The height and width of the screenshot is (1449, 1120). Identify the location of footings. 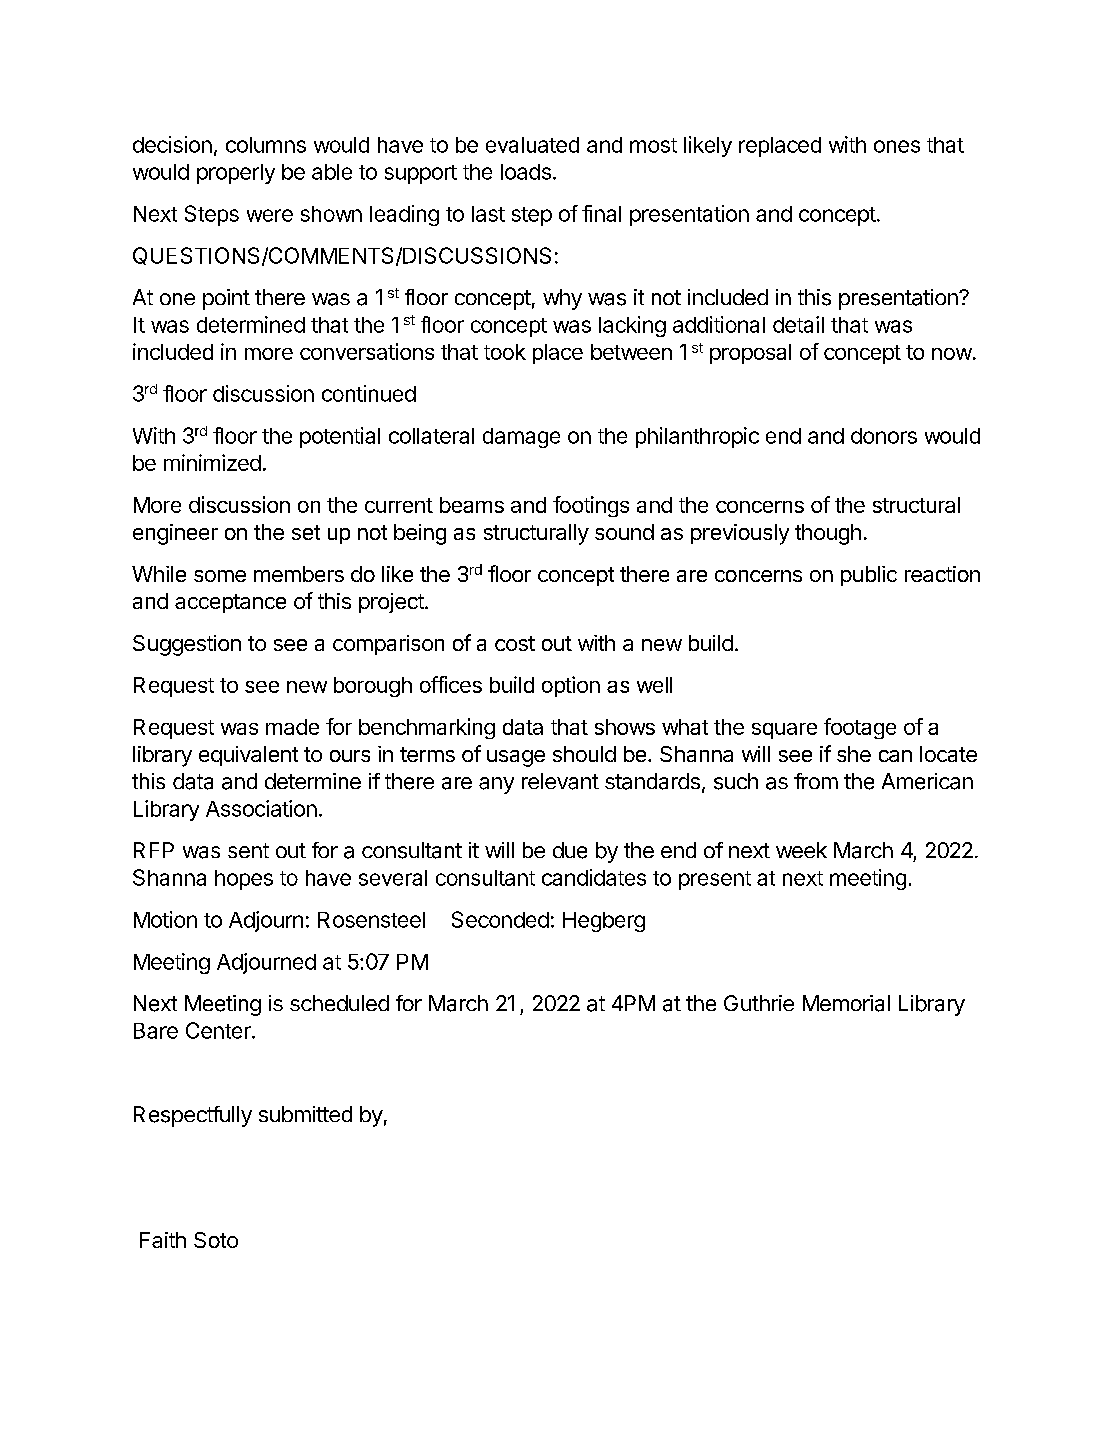
(591, 506).
